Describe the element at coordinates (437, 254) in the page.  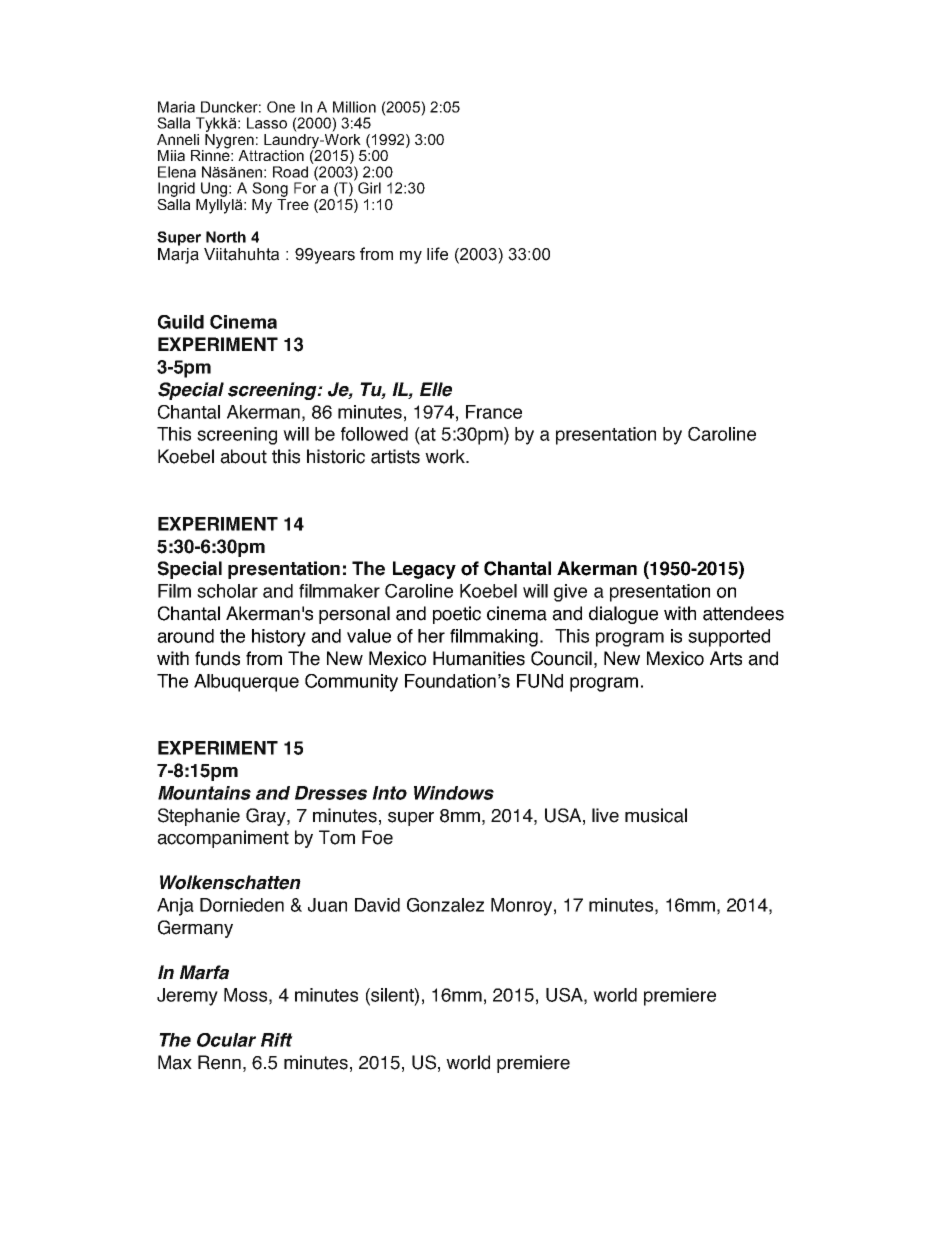
I see `life` at that location.
